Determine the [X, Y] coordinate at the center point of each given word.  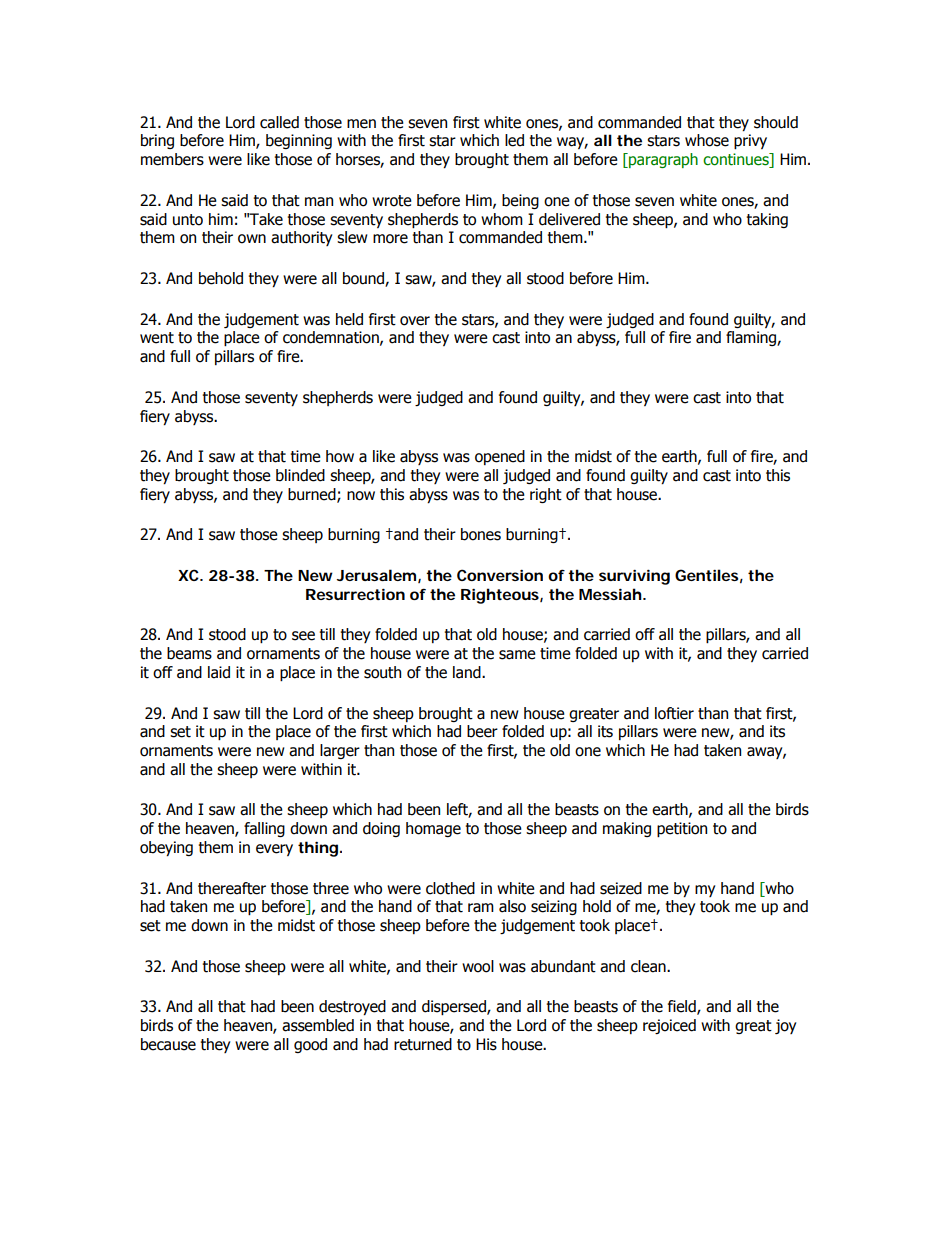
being [520, 201]
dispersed [455, 1007]
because [168, 1044]
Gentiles [709, 576]
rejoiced [669, 1026]
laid [219, 672]
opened [500, 457]
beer [482, 731]
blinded [300, 475]
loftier [674, 713]
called [279, 122]
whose [707, 140]
